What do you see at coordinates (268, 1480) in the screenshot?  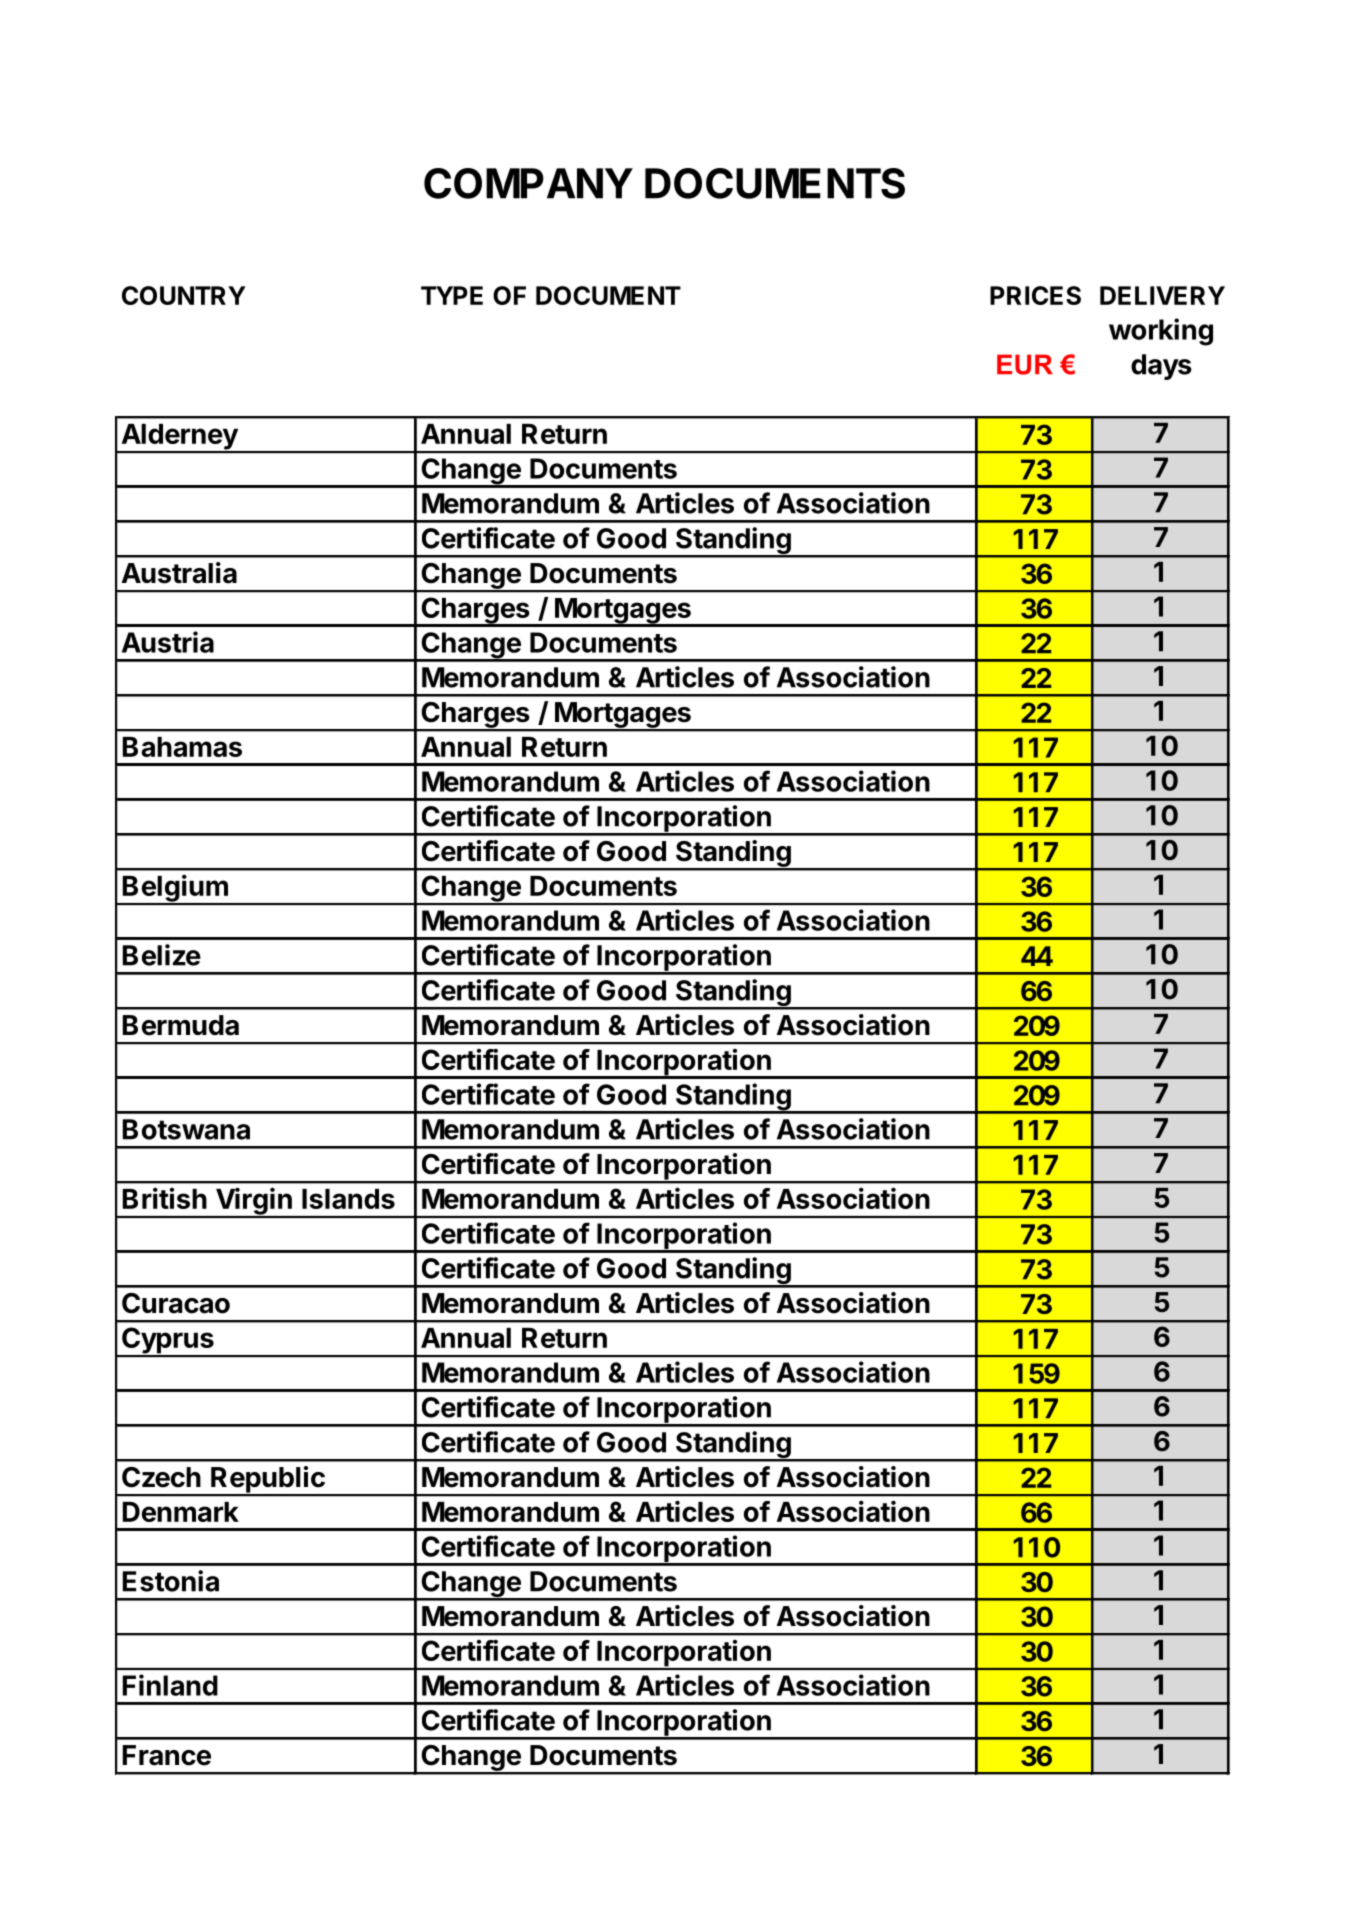 I see `Republic` at bounding box center [268, 1480].
